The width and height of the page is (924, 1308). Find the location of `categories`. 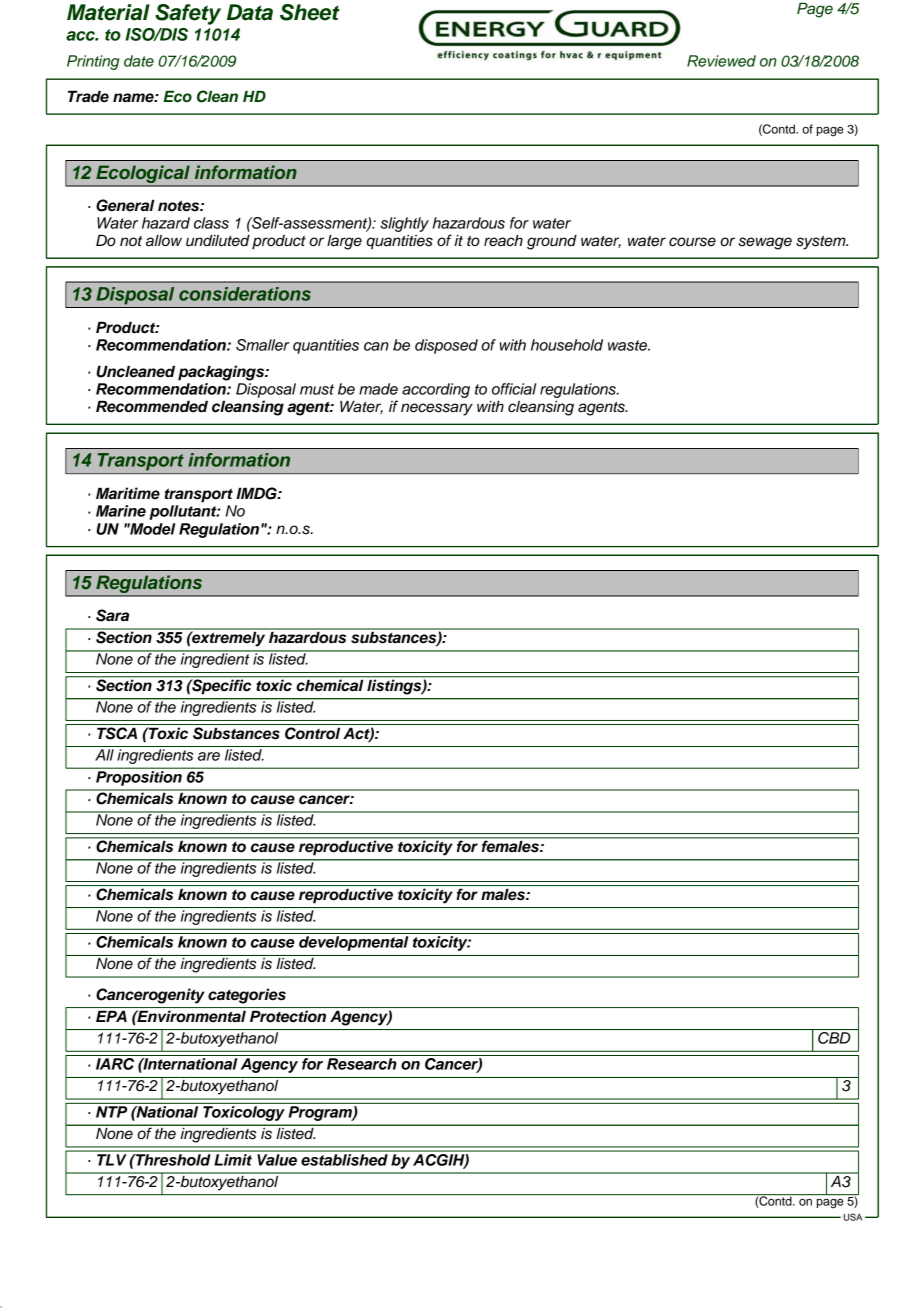

categories is located at coordinates (247, 996).
